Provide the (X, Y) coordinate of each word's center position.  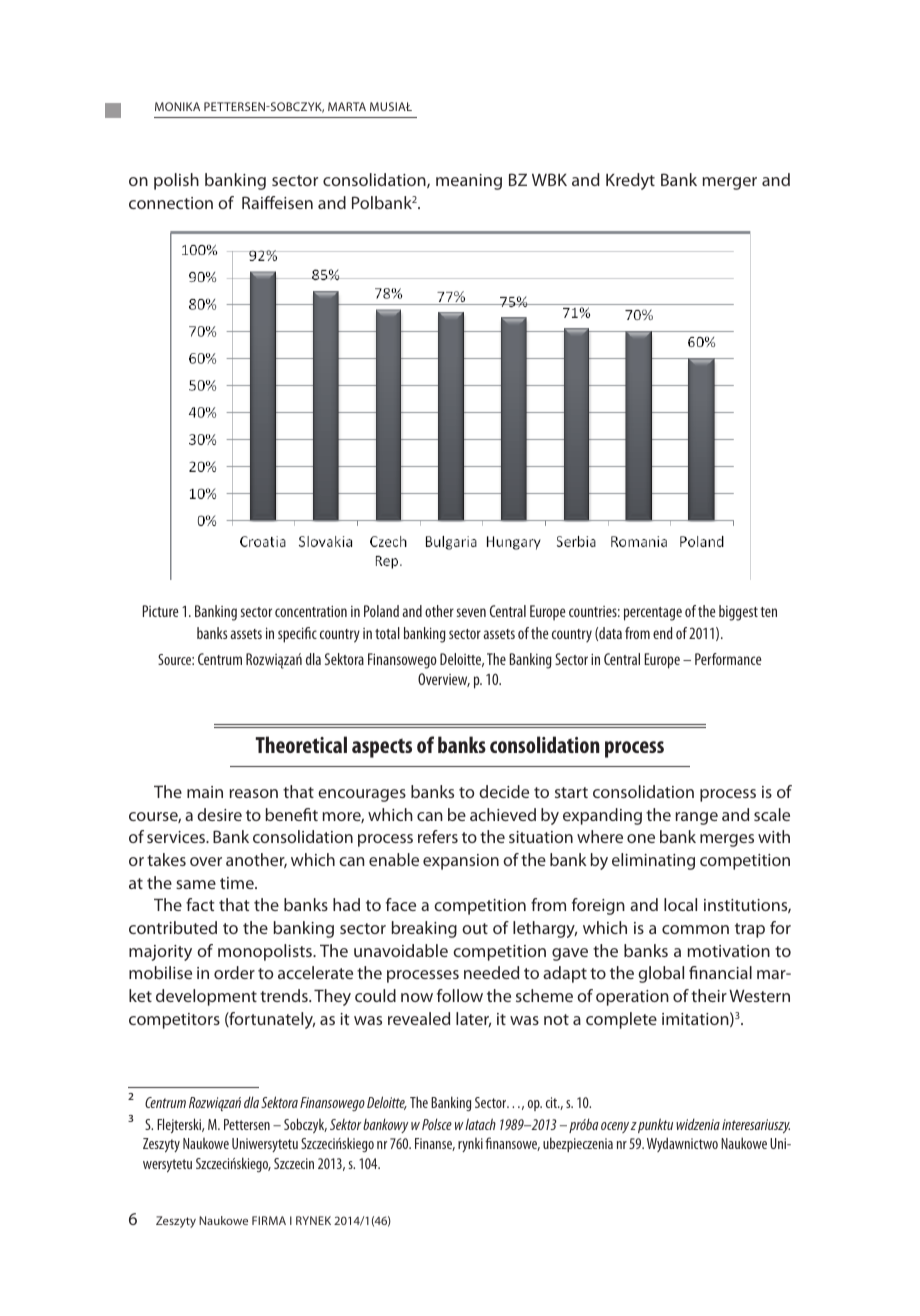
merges (727, 840)
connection (171, 203)
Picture (161, 611)
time (238, 883)
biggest (738, 613)
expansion (461, 862)
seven (471, 612)
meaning (469, 182)
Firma (269, 1220)
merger (730, 183)
